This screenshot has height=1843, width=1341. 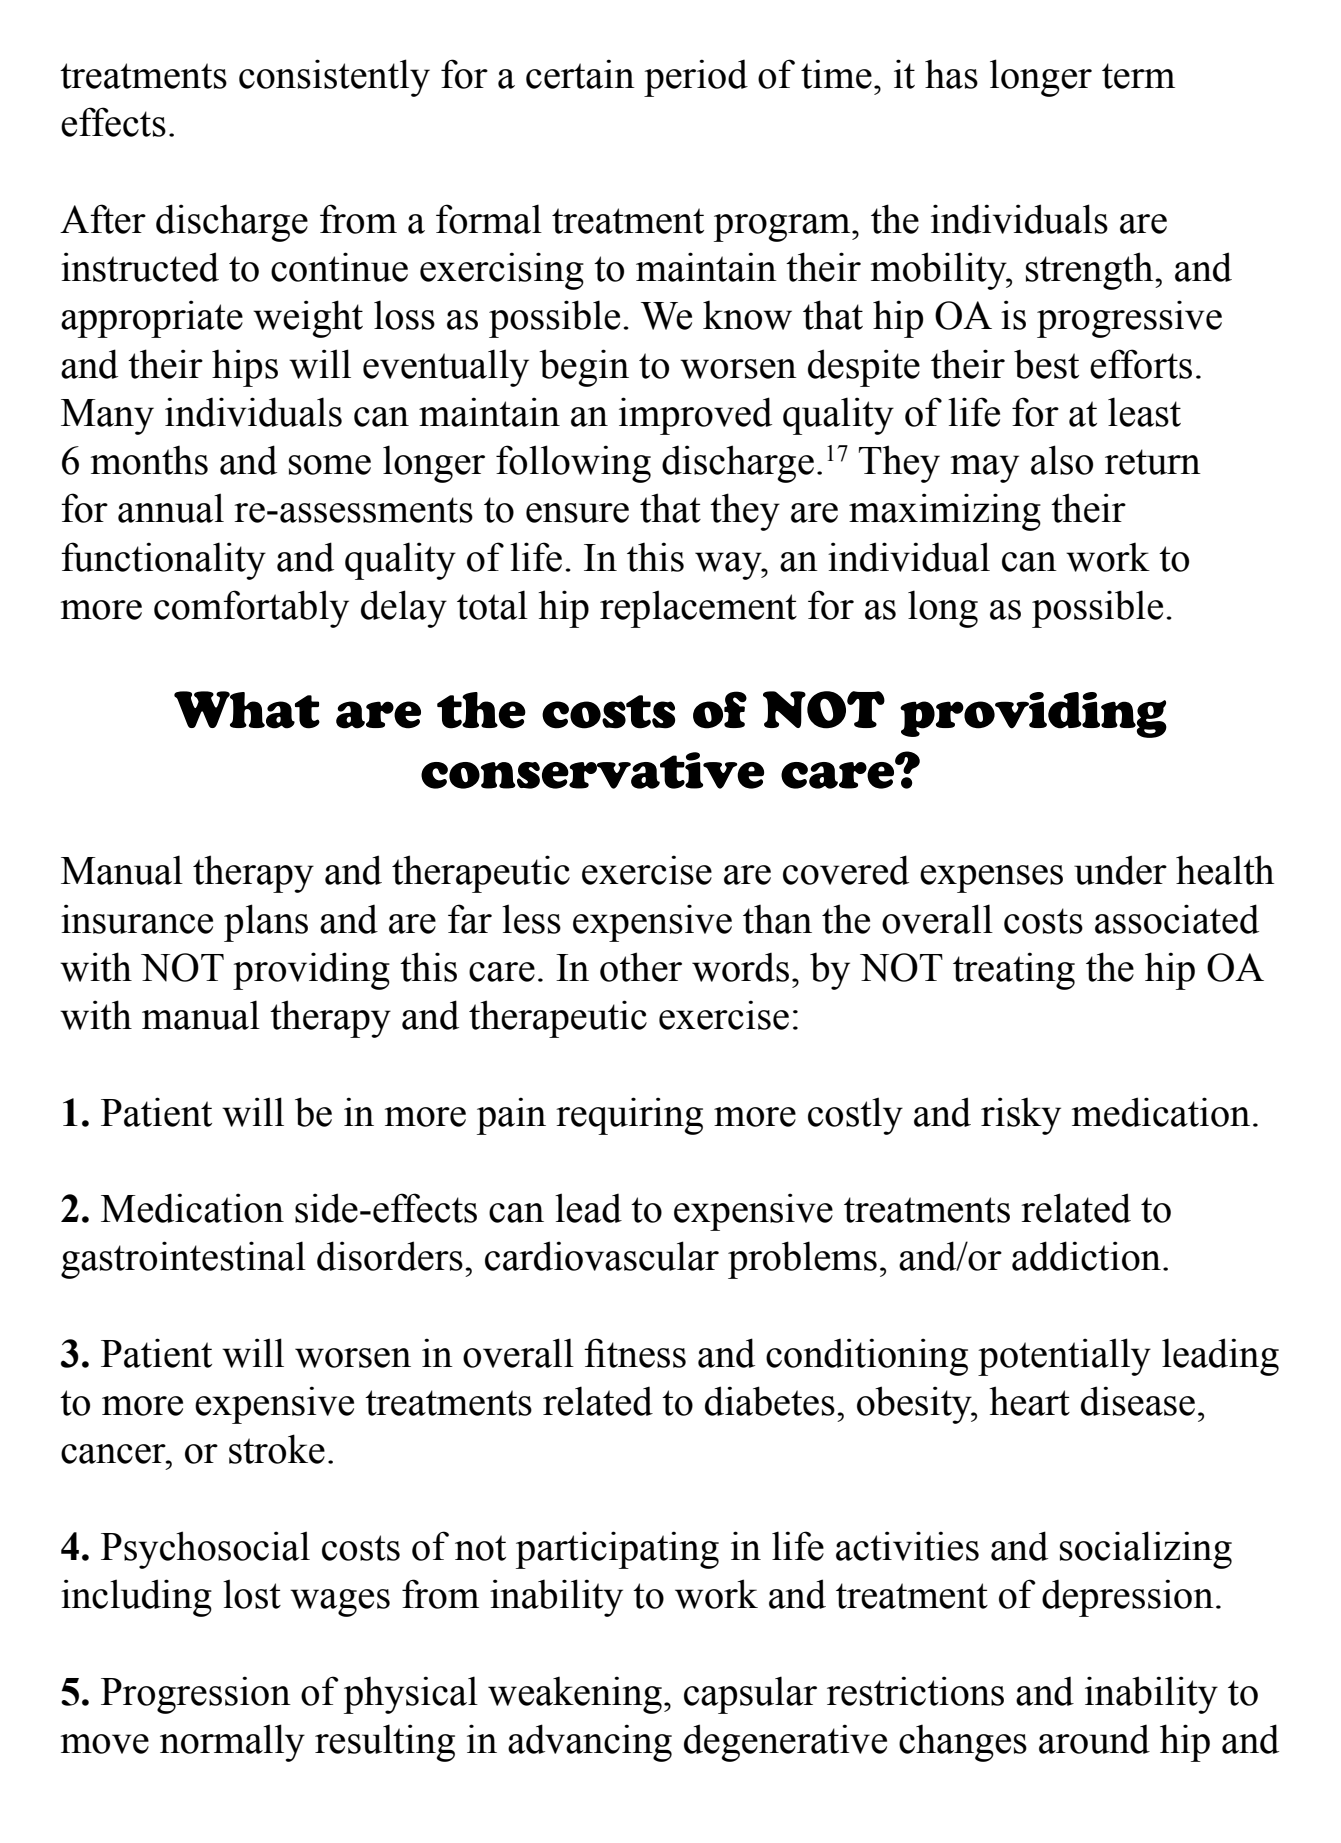 What do you see at coordinates (750, 1695) in the screenshot?
I see `capsular` at bounding box center [750, 1695].
